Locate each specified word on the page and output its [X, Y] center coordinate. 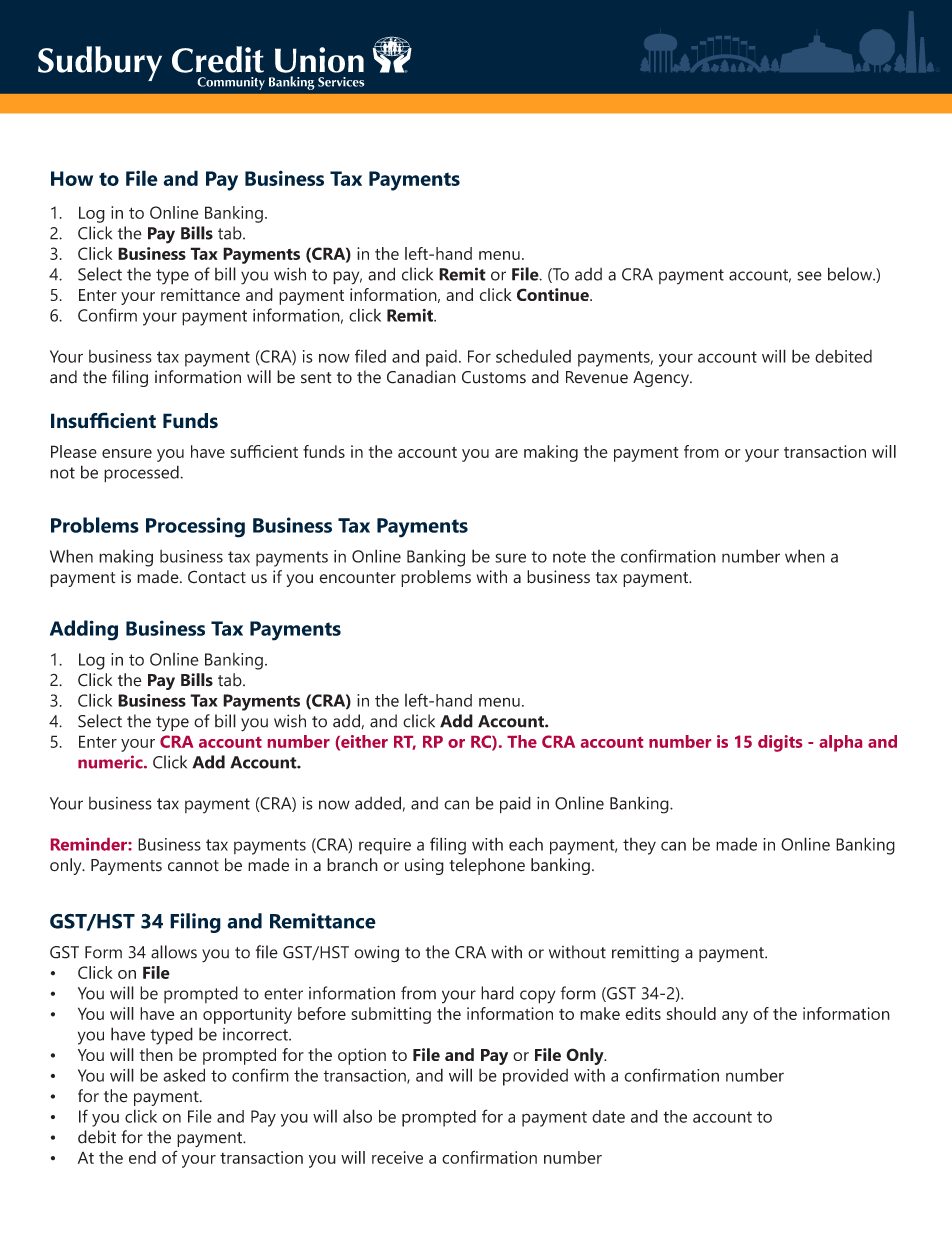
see [809, 276]
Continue [554, 294]
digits [780, 743]
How [72, 178]
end [142, 1157]
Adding [84, 630]
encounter [357, 578]
